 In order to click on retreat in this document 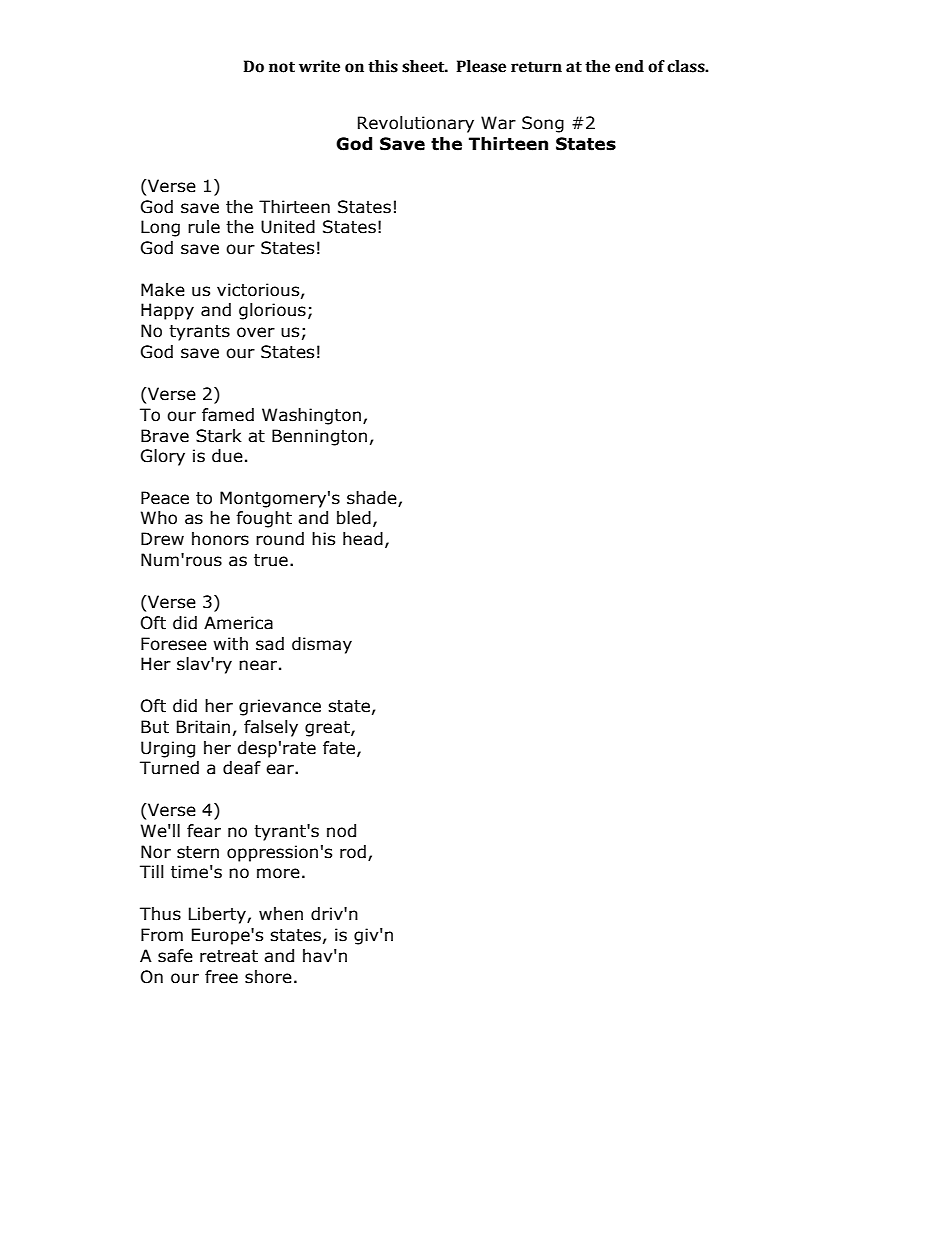, I will do `click(229, 956)`.
